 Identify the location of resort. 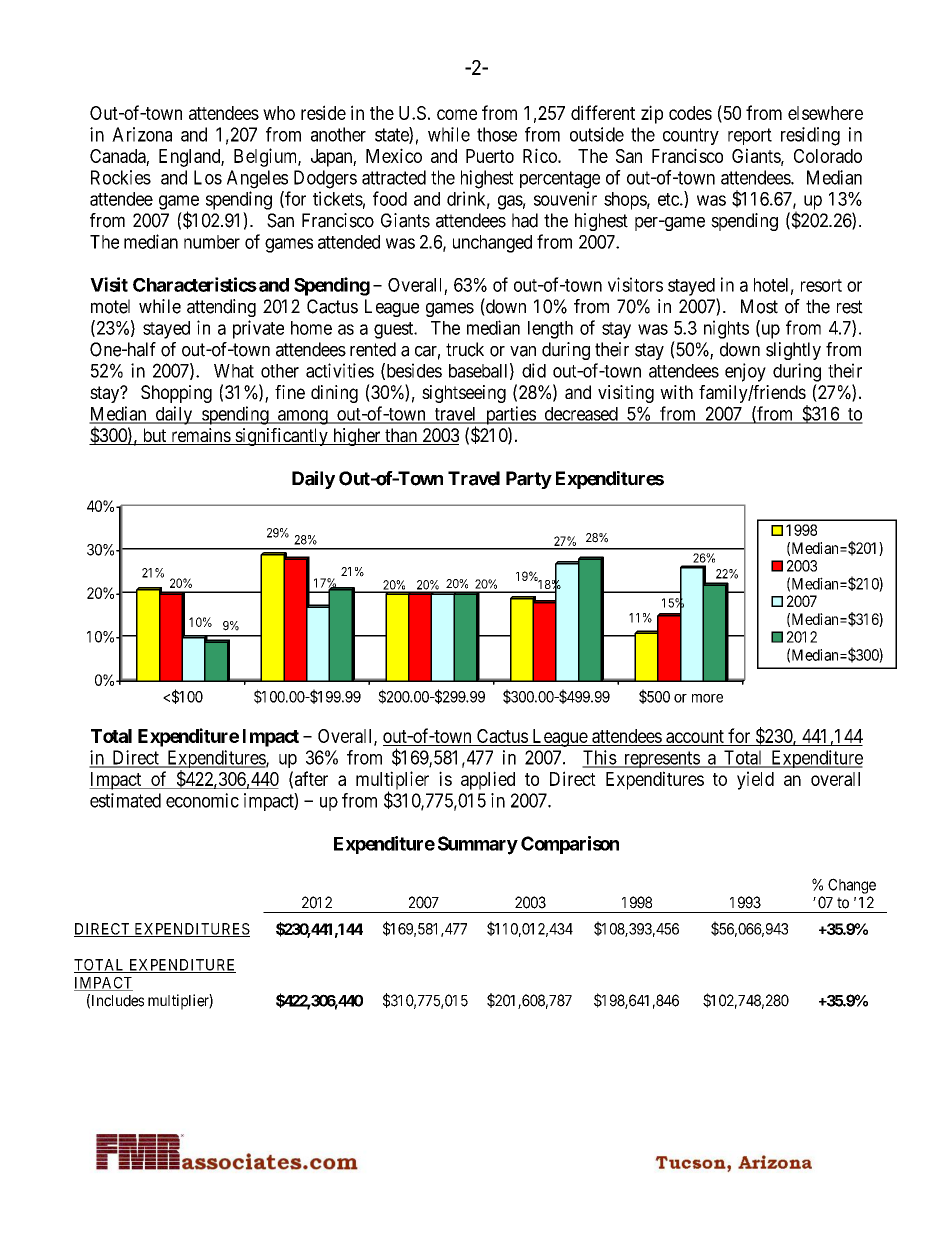
(821, 285).
